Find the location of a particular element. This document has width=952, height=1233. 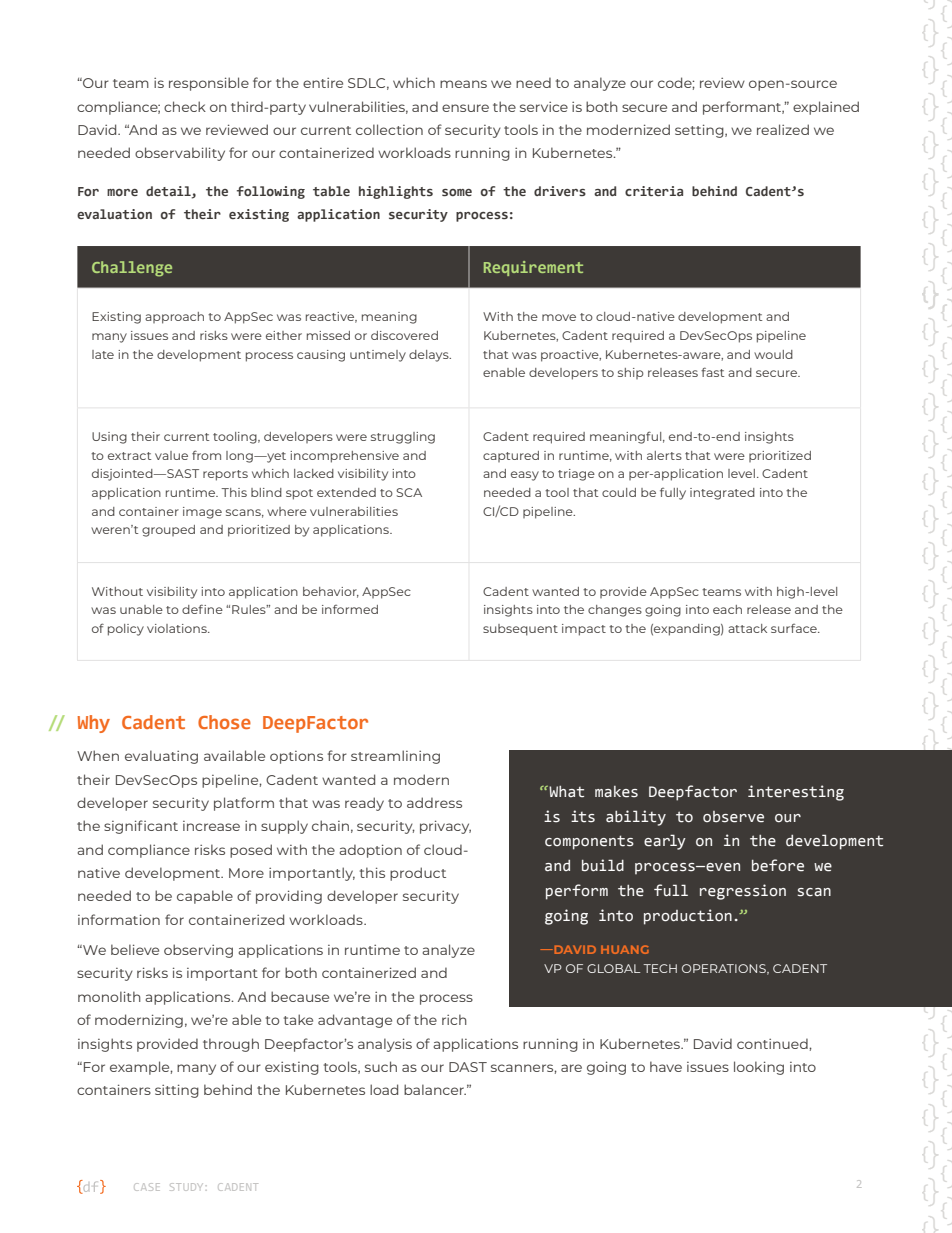

realized is located at coordinates (783, 129).
